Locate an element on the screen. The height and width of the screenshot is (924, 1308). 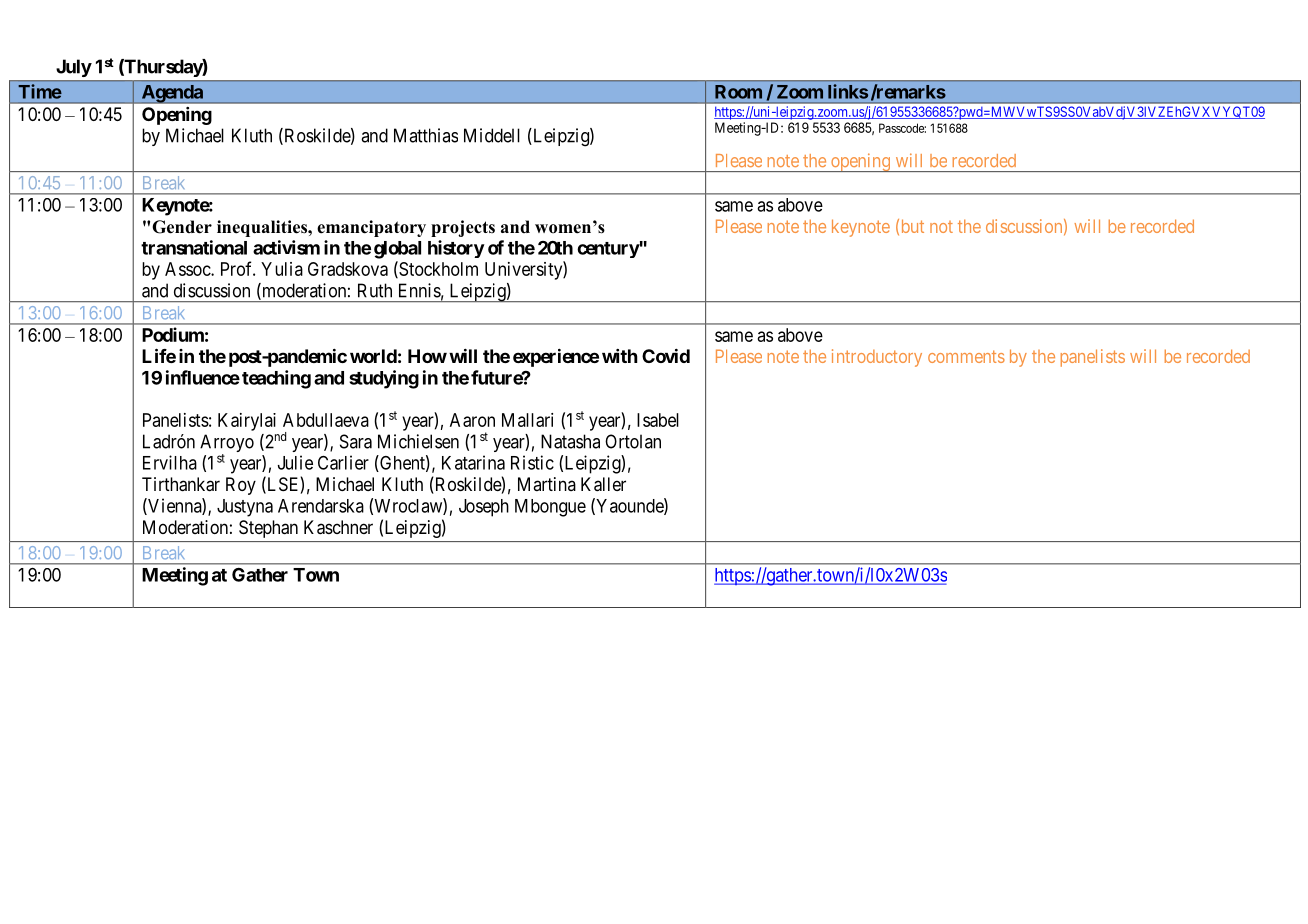
Stephan is located at coordinates (268, 529).
